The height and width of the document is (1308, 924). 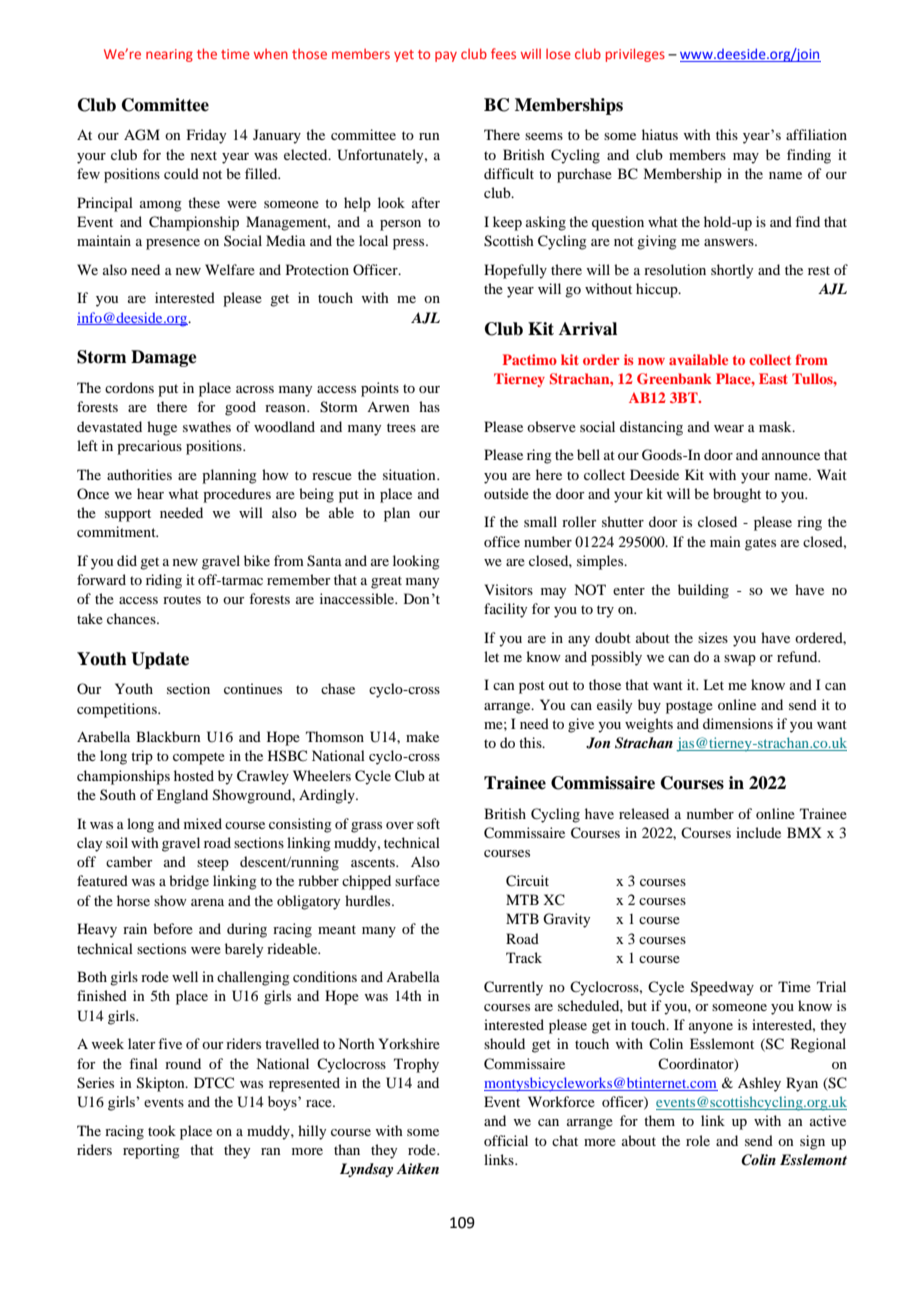 What do you see at coordinates (446, 56) in the document?
I see `pay` at bounding box center [446, 56].
